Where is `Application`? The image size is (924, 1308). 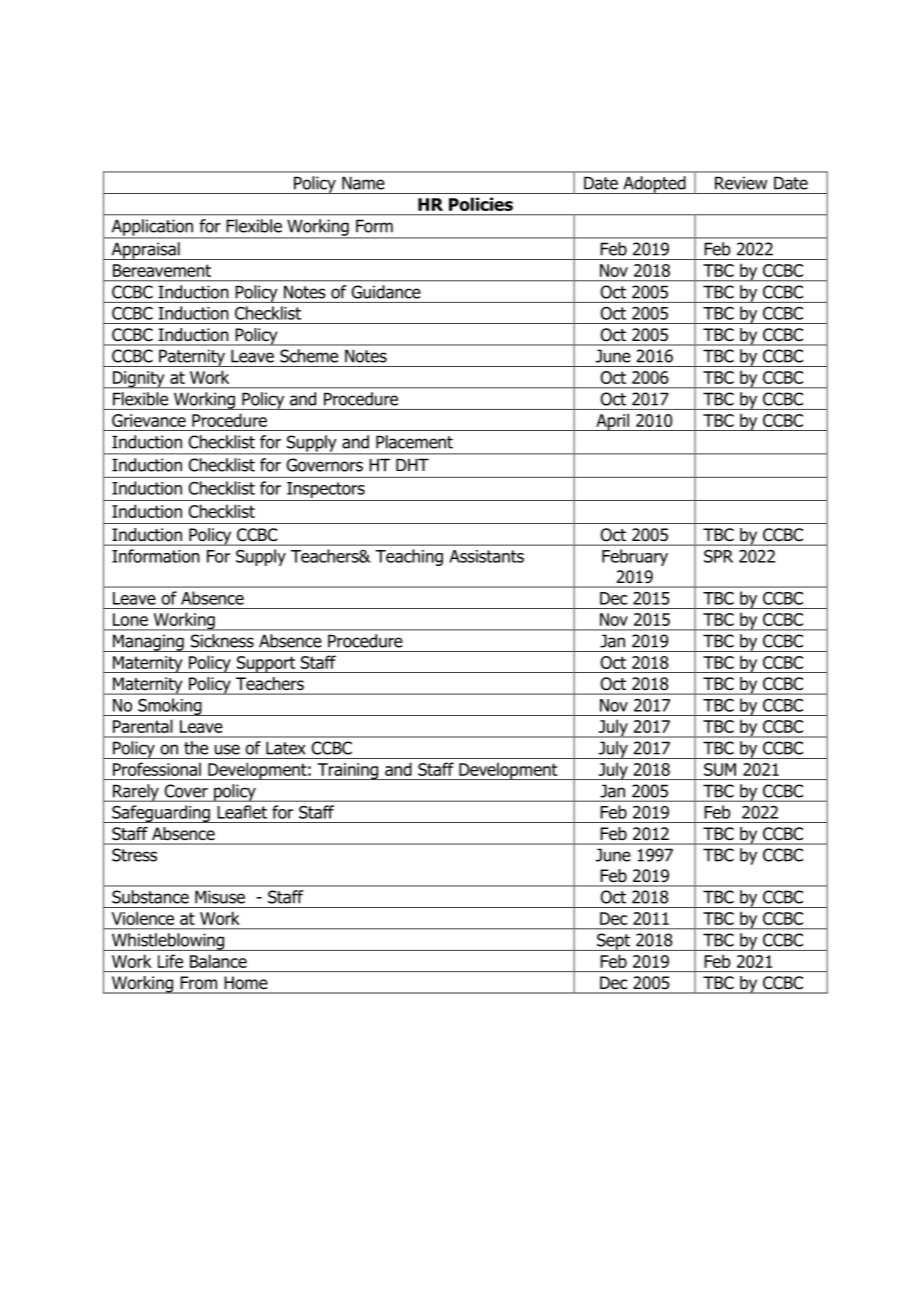
Application is located at coordinates (152, 228).
